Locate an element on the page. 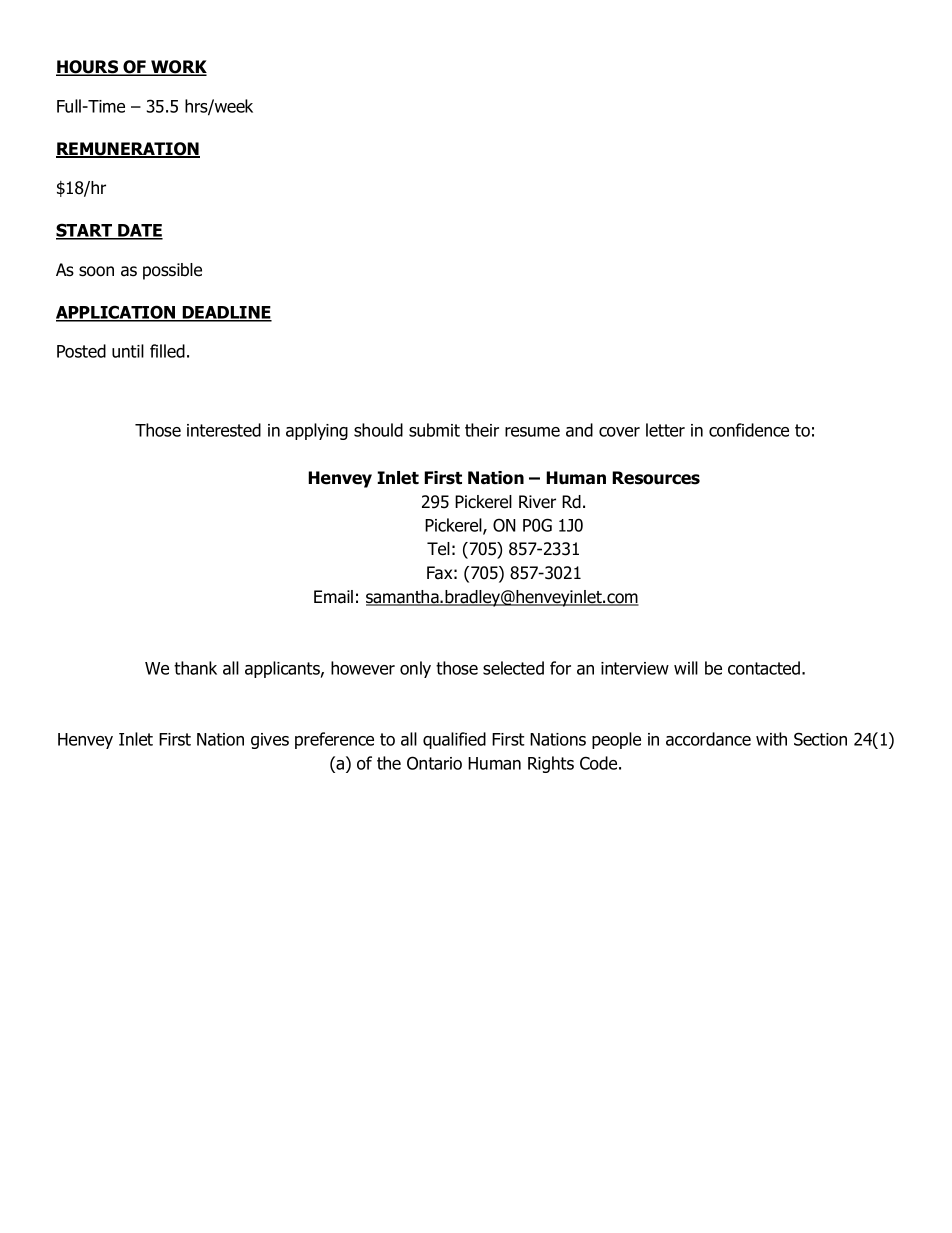 This image has height=1233, width=952. interested is located at coordinates (224, 430).
